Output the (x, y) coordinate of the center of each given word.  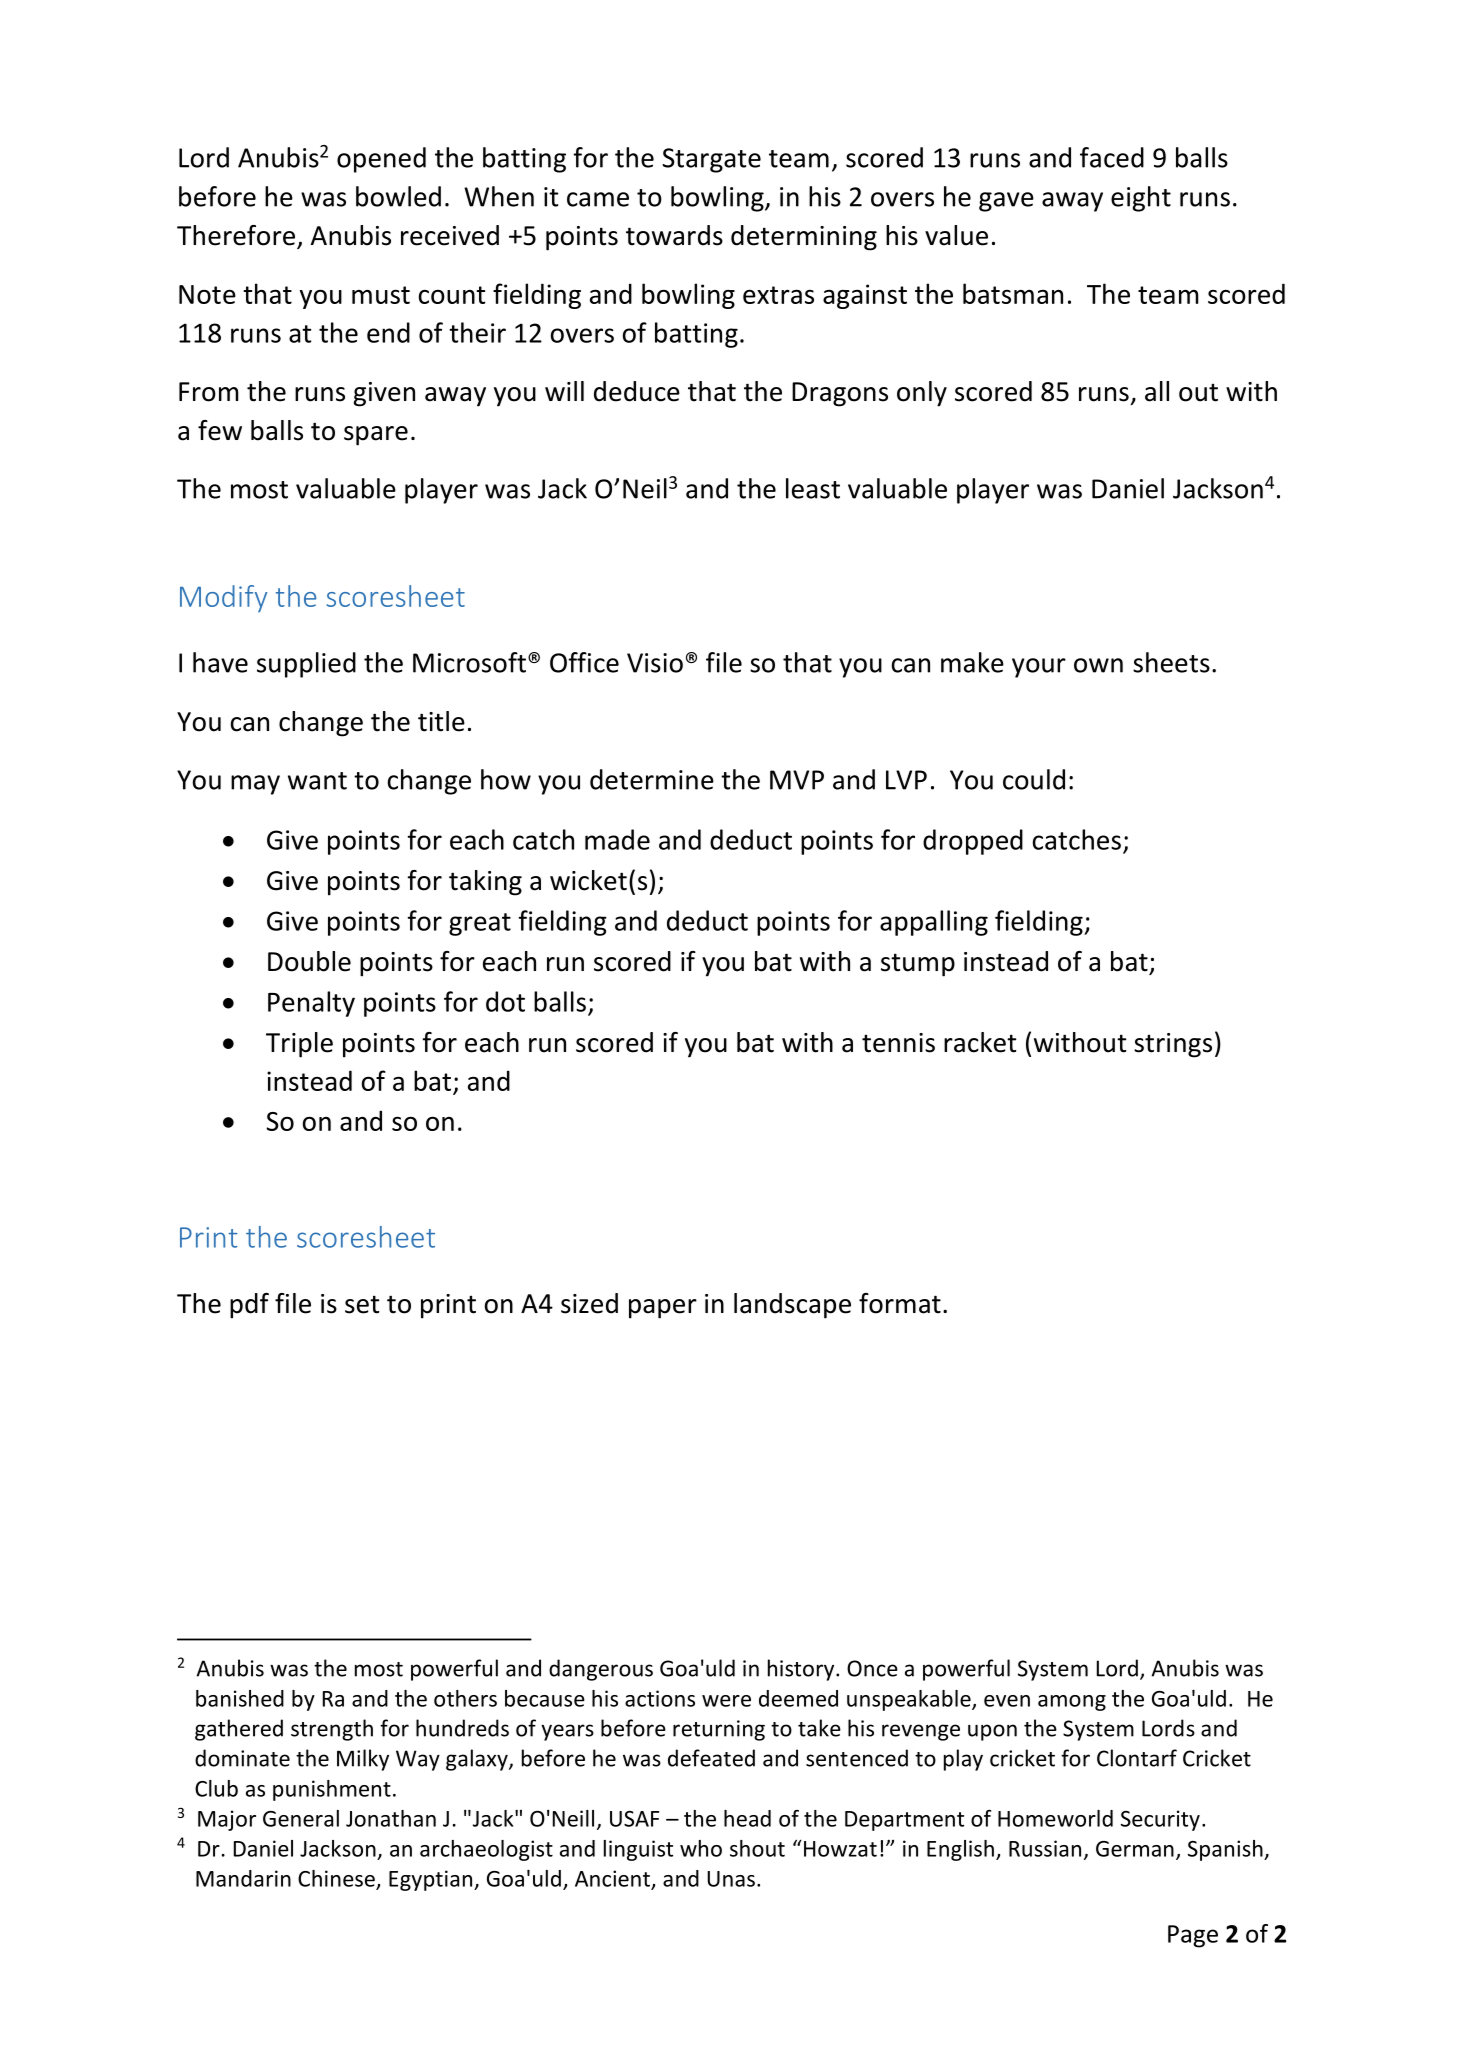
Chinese (336, 1878)
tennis (898, 1043)
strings (1173, 1045)
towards (674, 235)
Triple (299, 1045)
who (701, 1848)
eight (1141, 199)
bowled (398, 196)
